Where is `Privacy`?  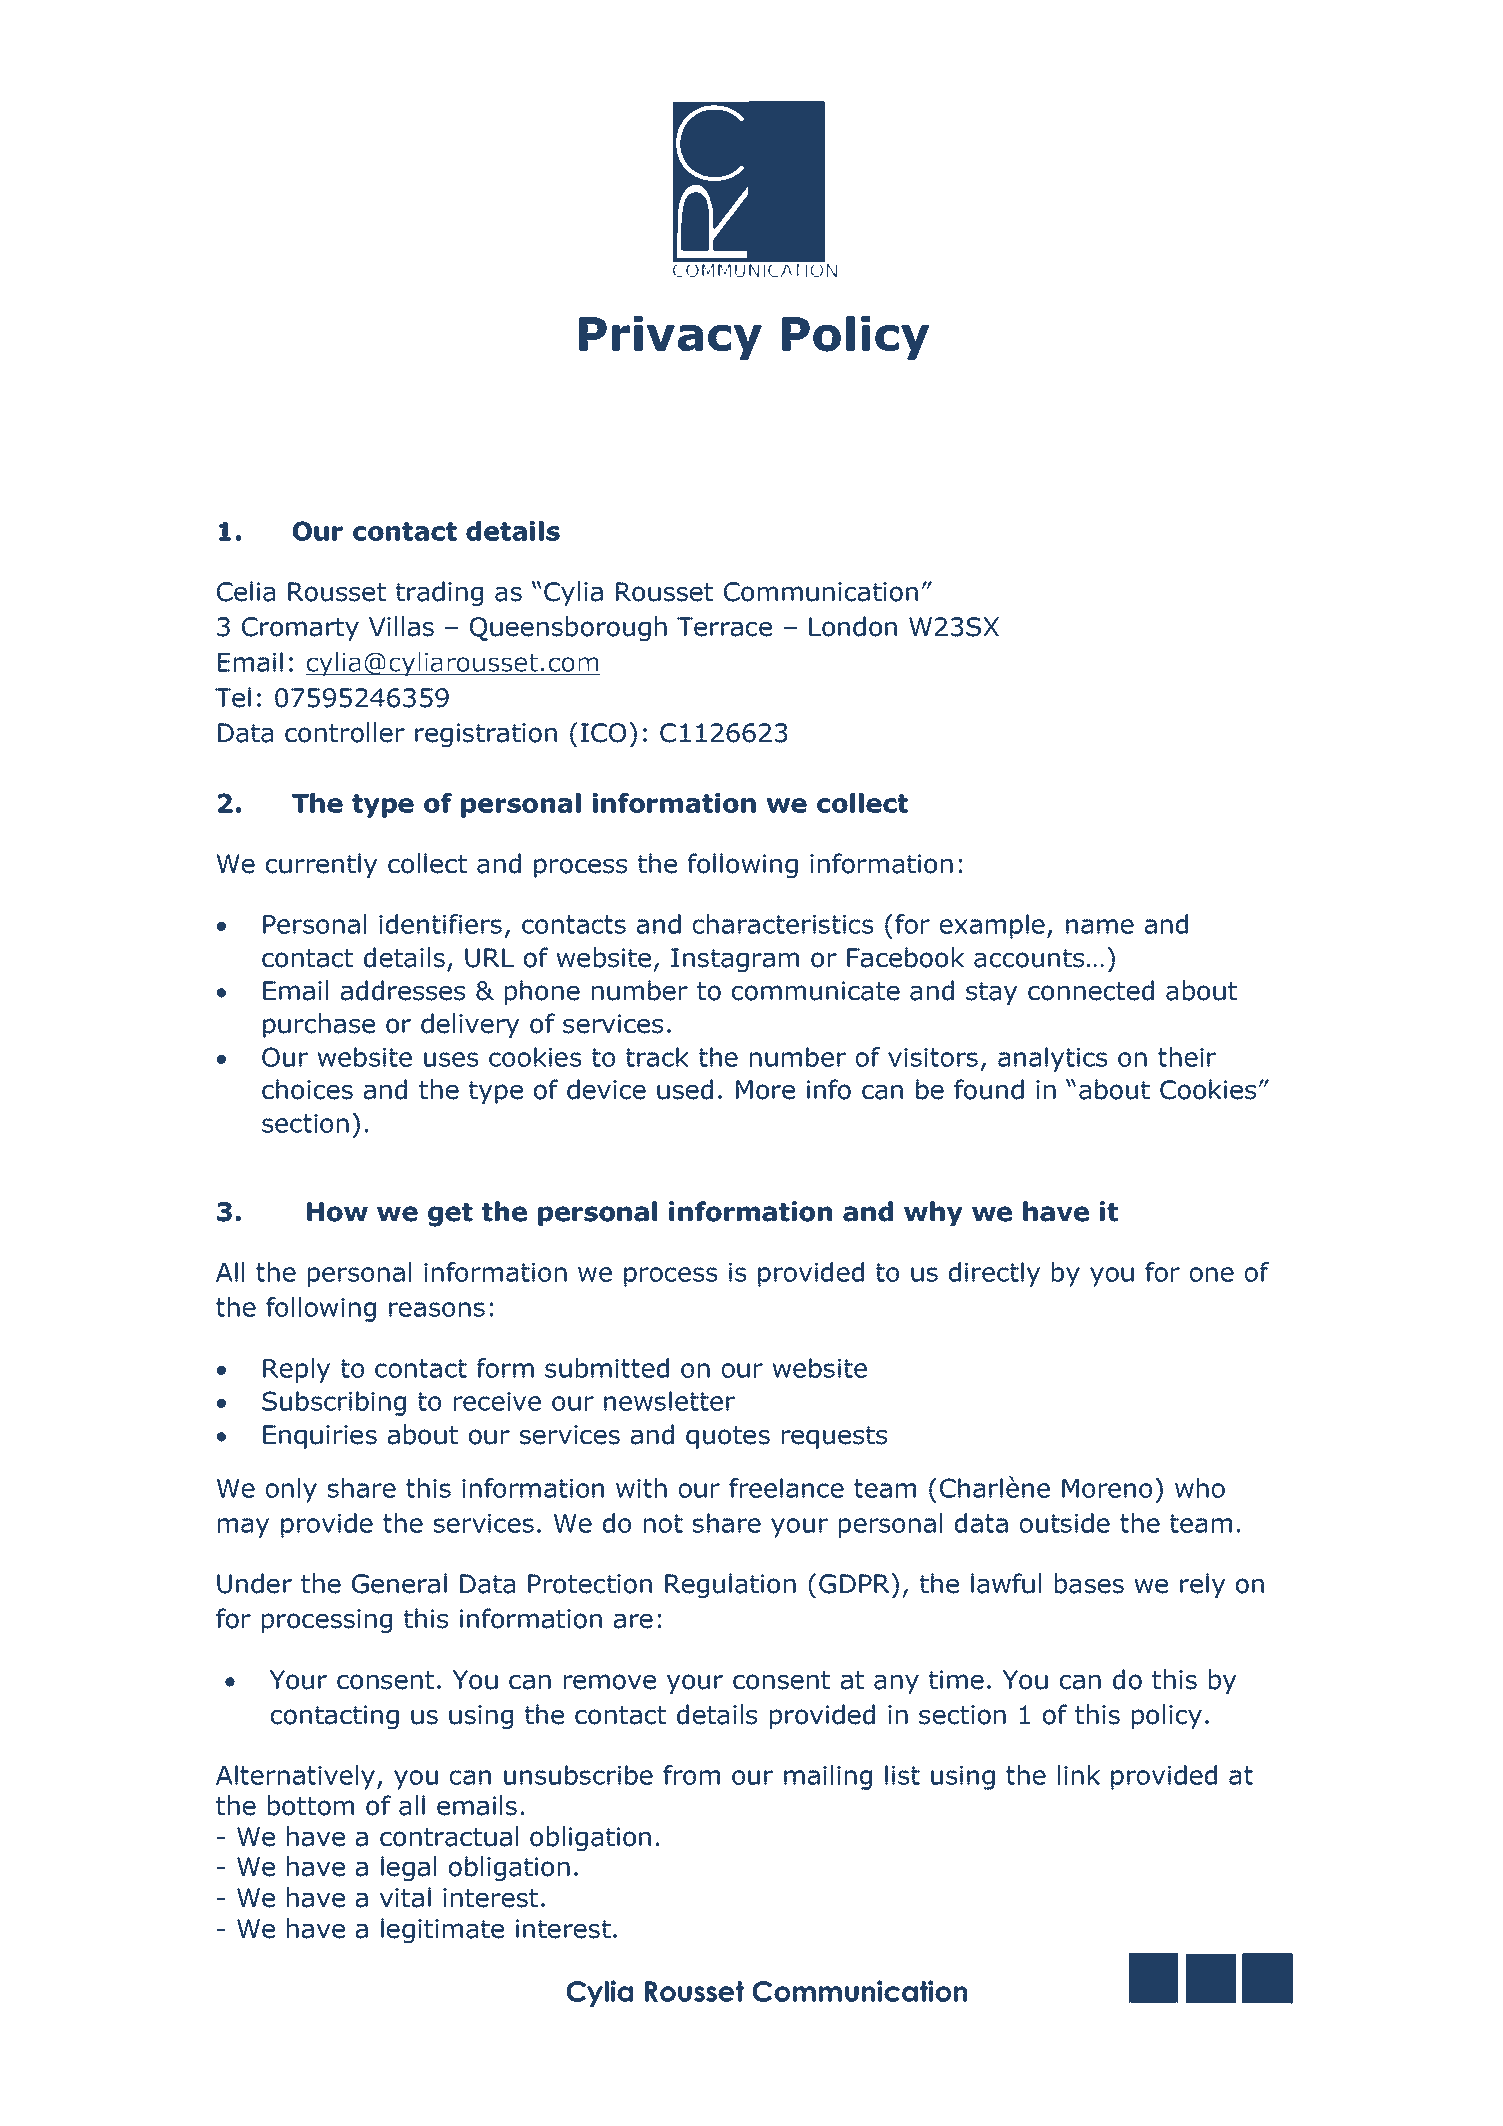 Privacy is located at coordinates (670, 338).
